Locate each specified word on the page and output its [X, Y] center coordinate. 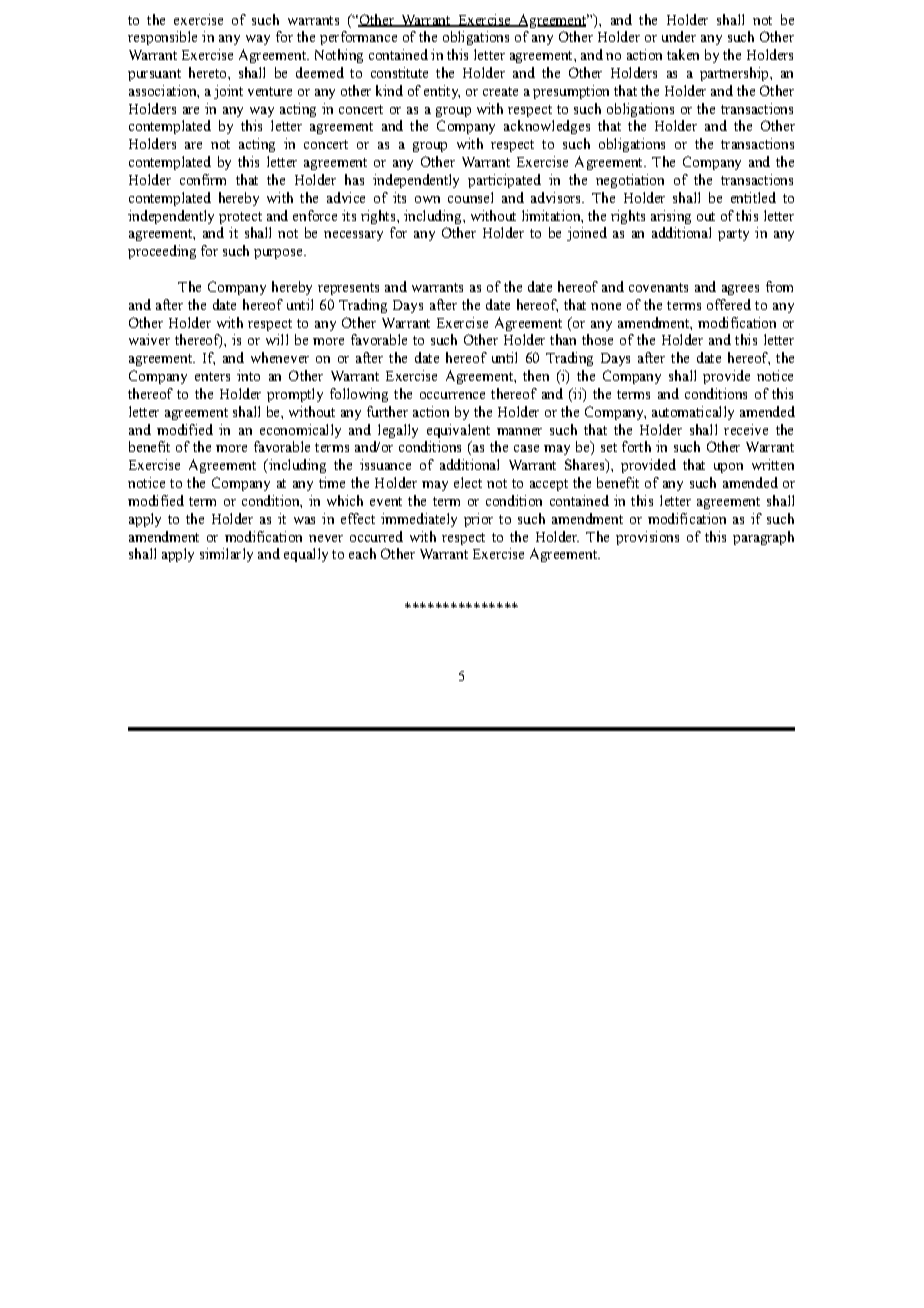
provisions [647, 538]
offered [729, 304]
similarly [226, 555]
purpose [279, 254]
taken [683, 54]
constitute [399, 72]
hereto [207, 72]
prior [478, 520]
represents [348, 289]
